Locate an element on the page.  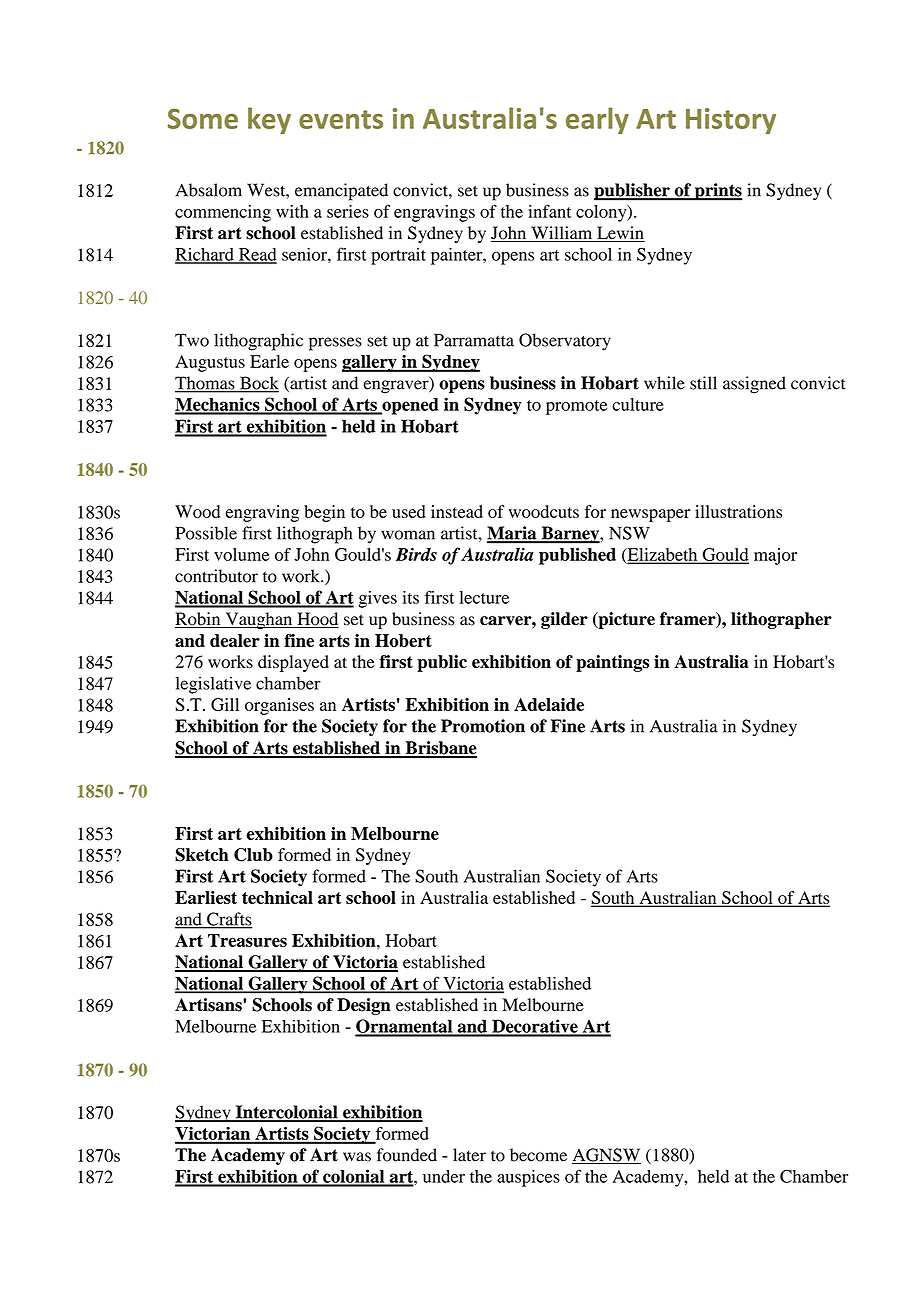
become is located at coordinates (538, 1155).
